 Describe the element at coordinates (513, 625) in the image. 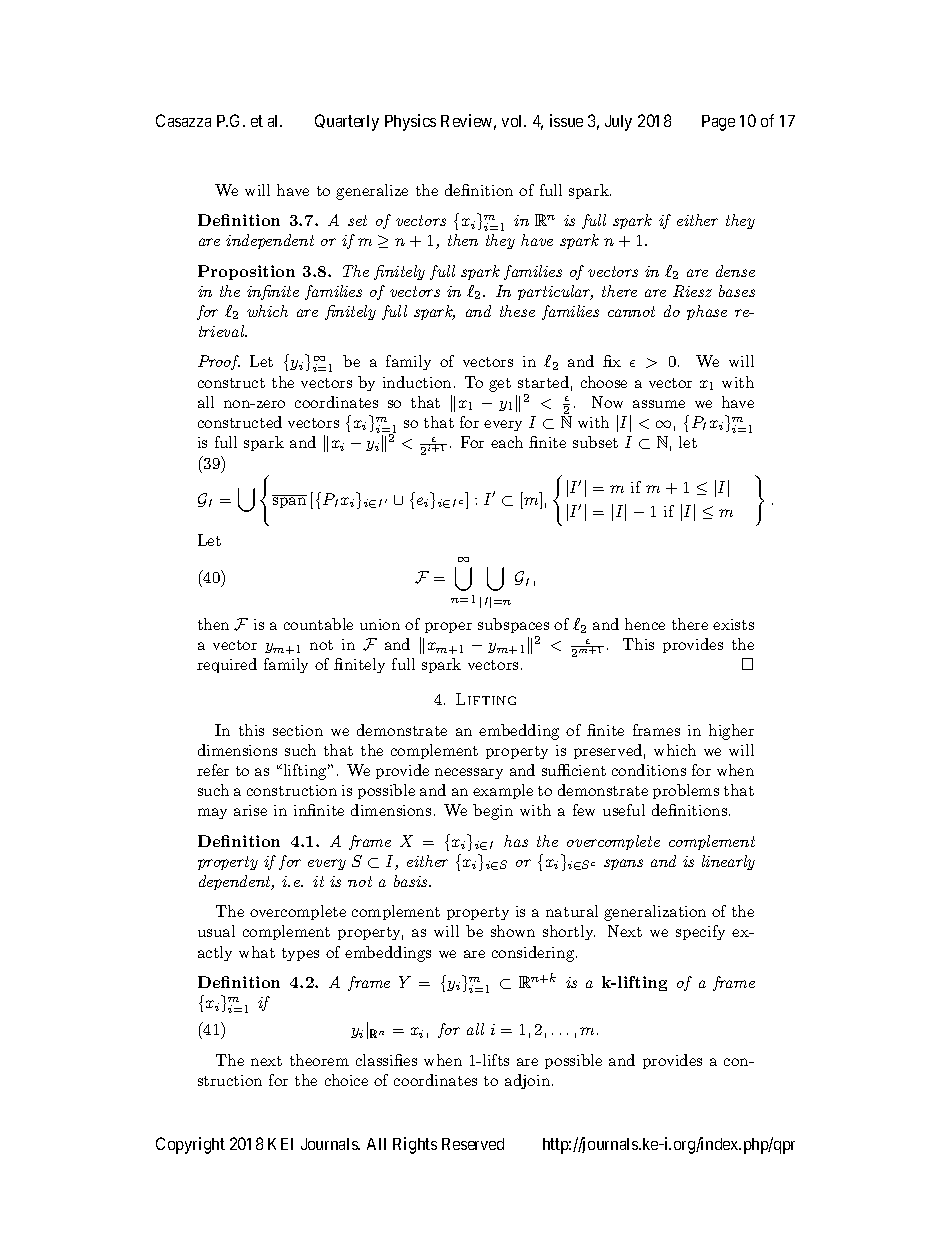

I see `subspaces` at that location.
